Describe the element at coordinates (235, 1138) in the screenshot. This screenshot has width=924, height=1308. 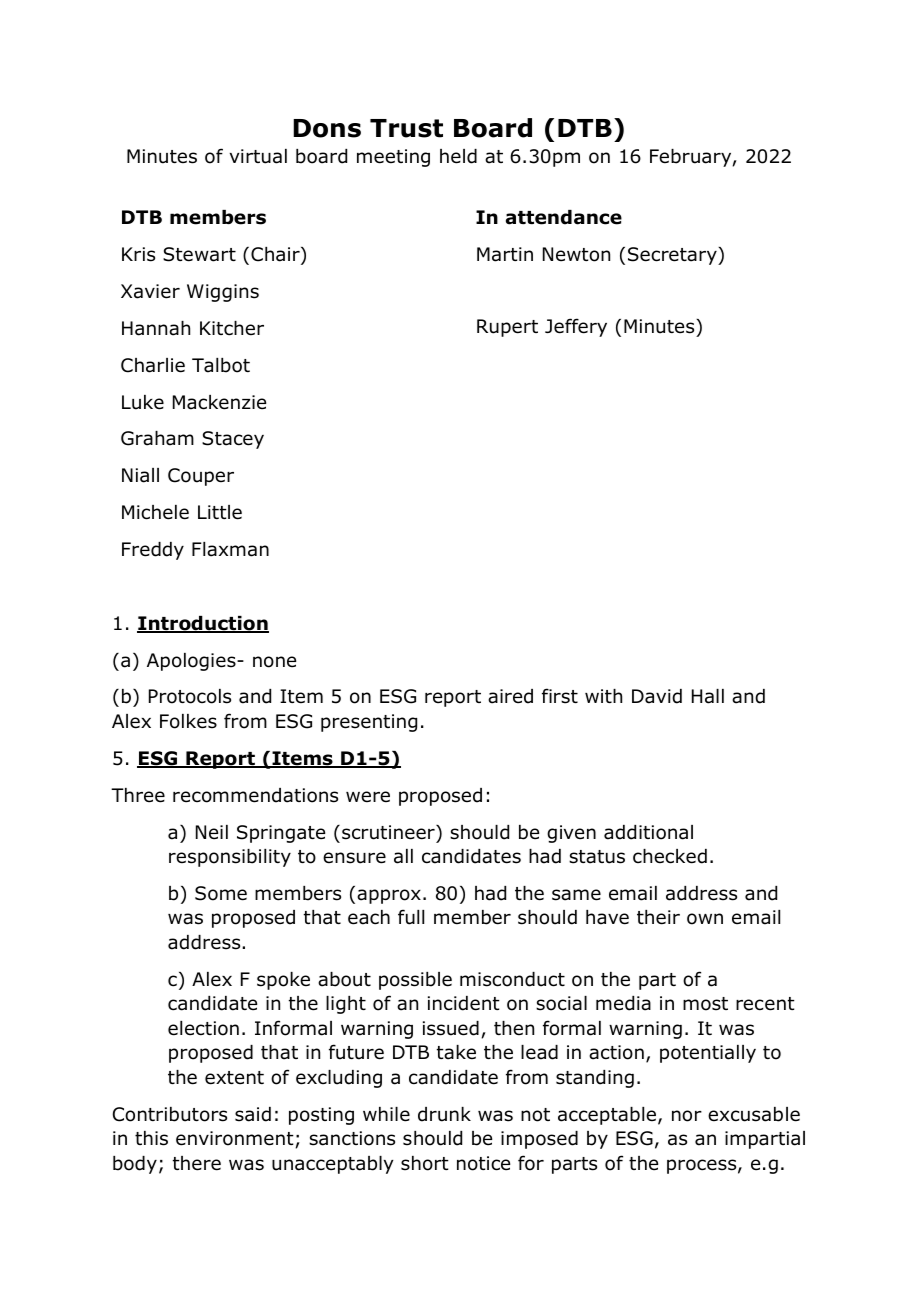
I see `environment` at that location.
